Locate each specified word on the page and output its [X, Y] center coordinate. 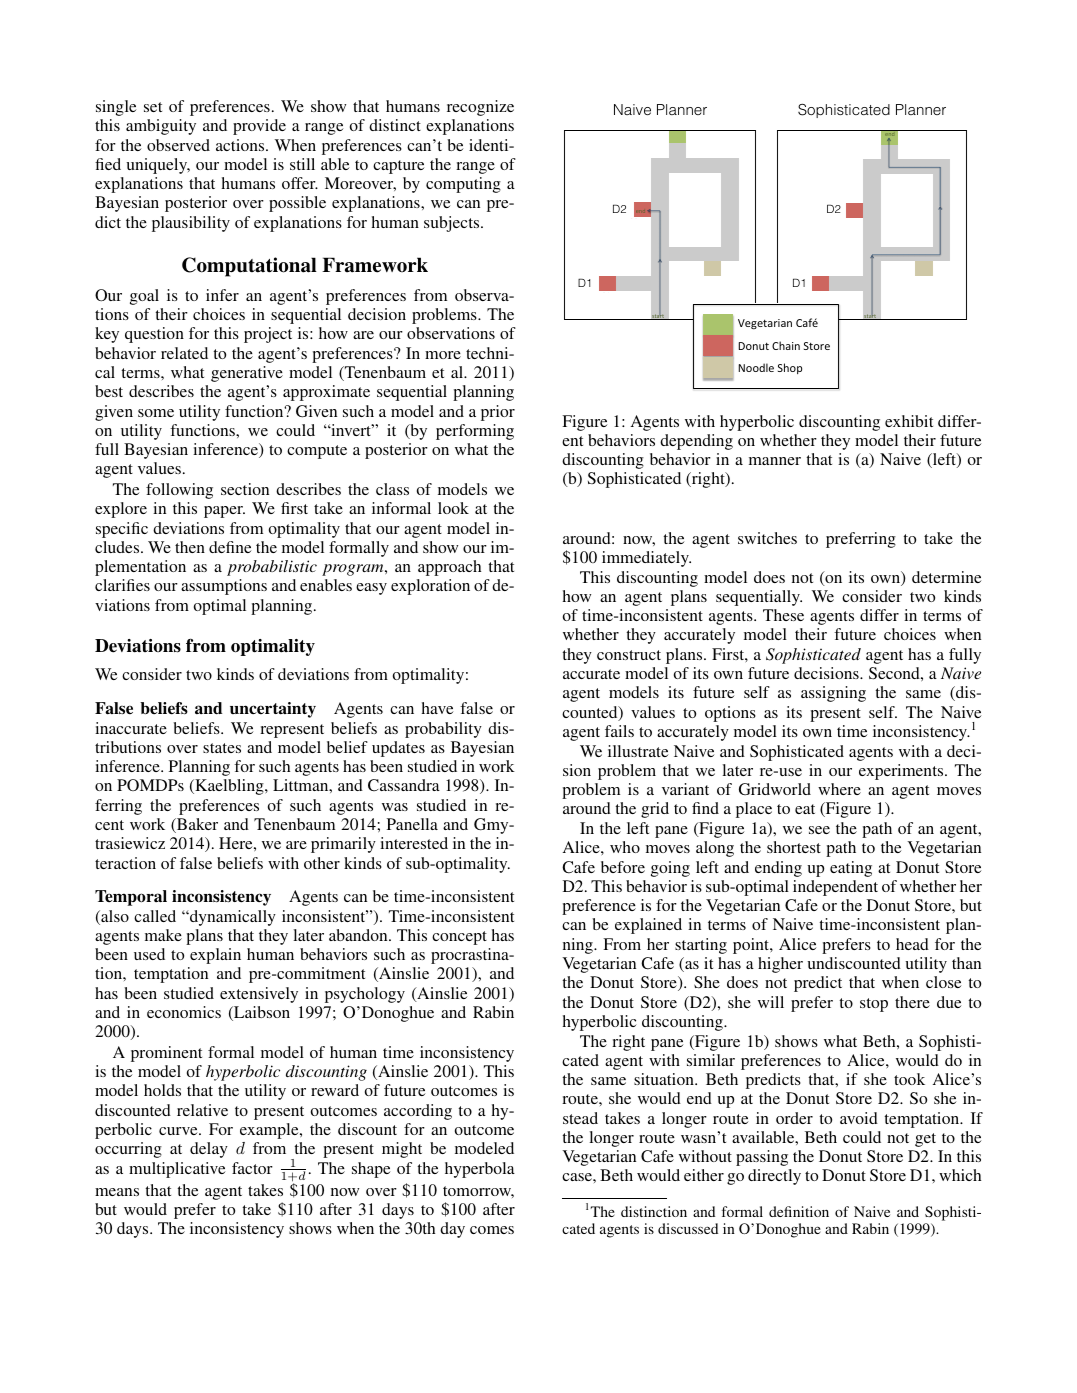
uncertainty [273, 710]
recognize [480, 108]
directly [774, 1177]
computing [463, 185]
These [783, 615]
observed [178, 145]
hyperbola [480, 1170]
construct [629, 655]
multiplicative [177, 1170]
